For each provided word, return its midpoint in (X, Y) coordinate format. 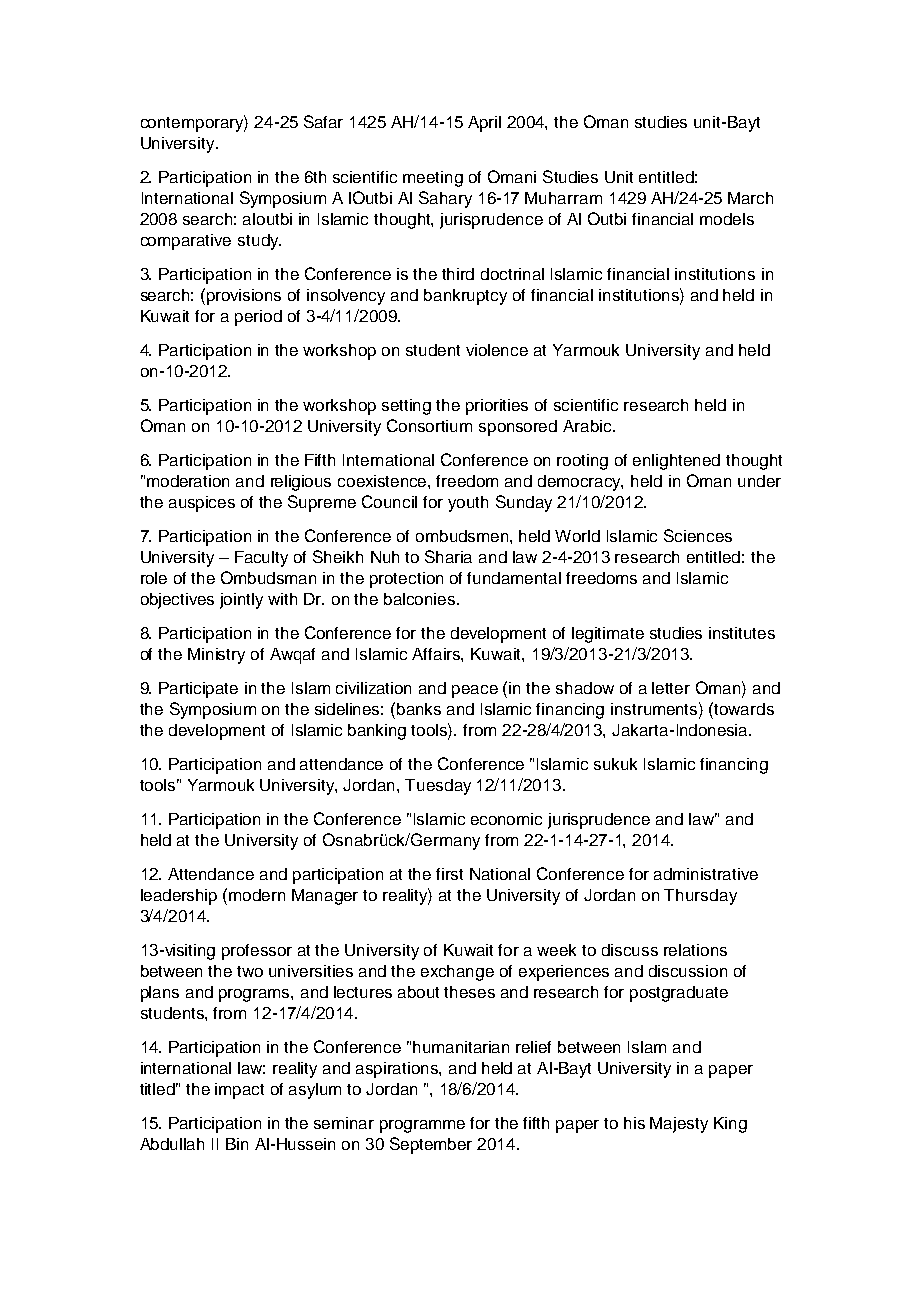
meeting (433, 179)
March (750, 198)
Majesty (679, 1125)
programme (422, 1126)
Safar (323, 121)
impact (239, 1091)
